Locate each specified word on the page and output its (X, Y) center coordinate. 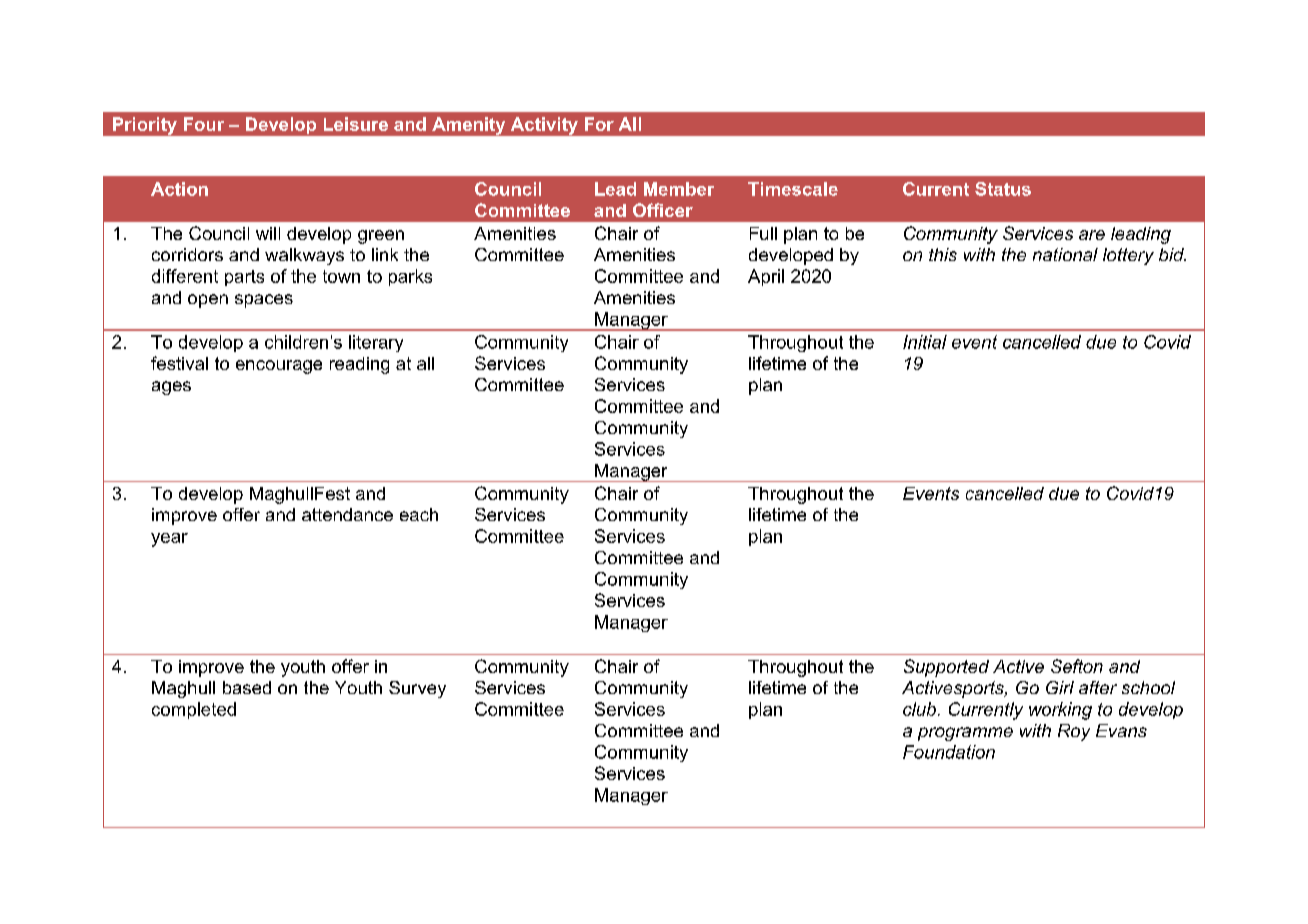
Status (1003, 189)
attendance (347, 514)
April (766, 277)
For (599, 124)
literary (376, 343)
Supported (946, 668)
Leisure (356, 124)
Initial (925, 342)
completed (194, 710)
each (419, 514)
